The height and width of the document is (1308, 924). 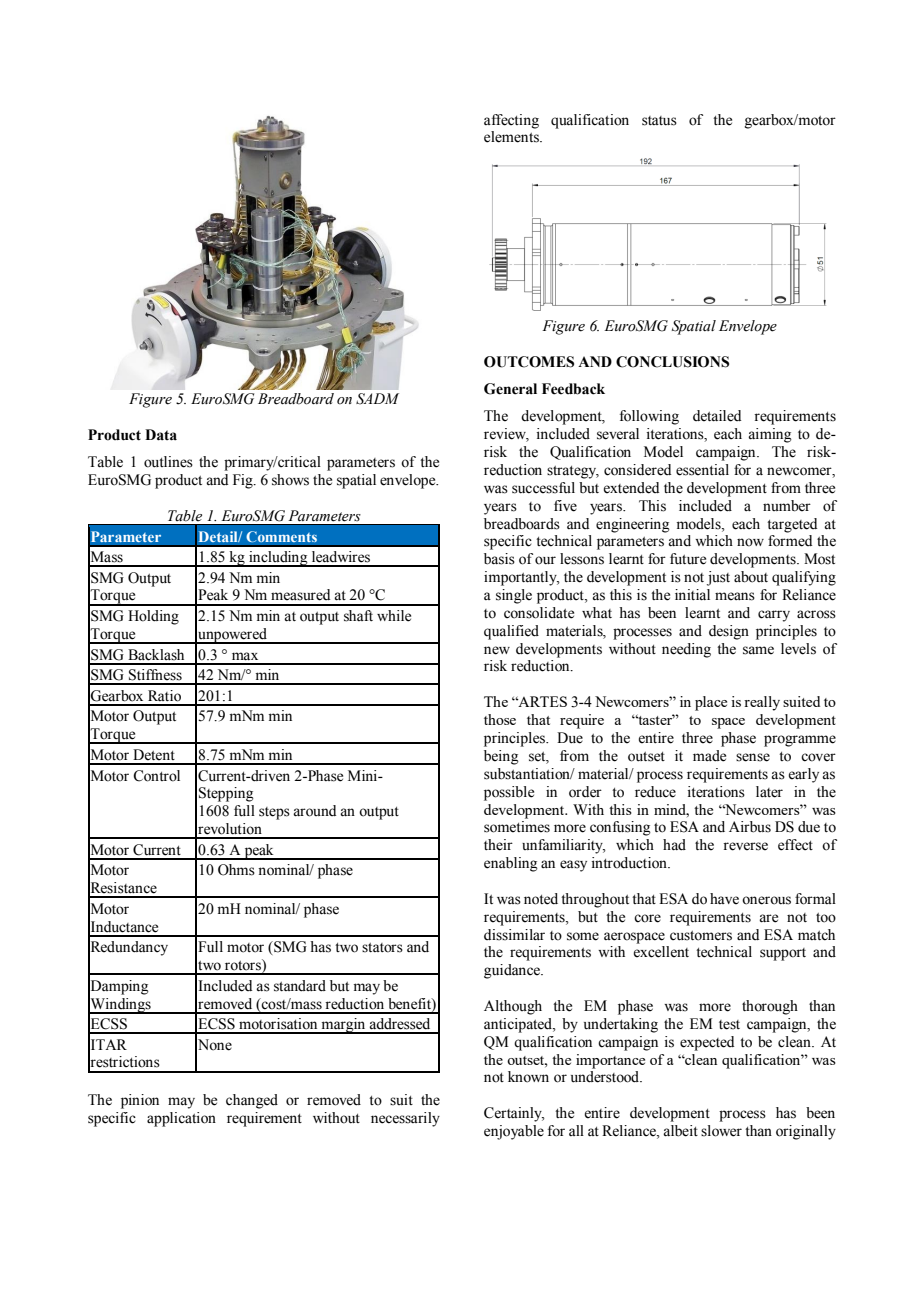 What do you see at coordinates (659, 121) in the document?
I see `status` at bounding box center [659, 121].
